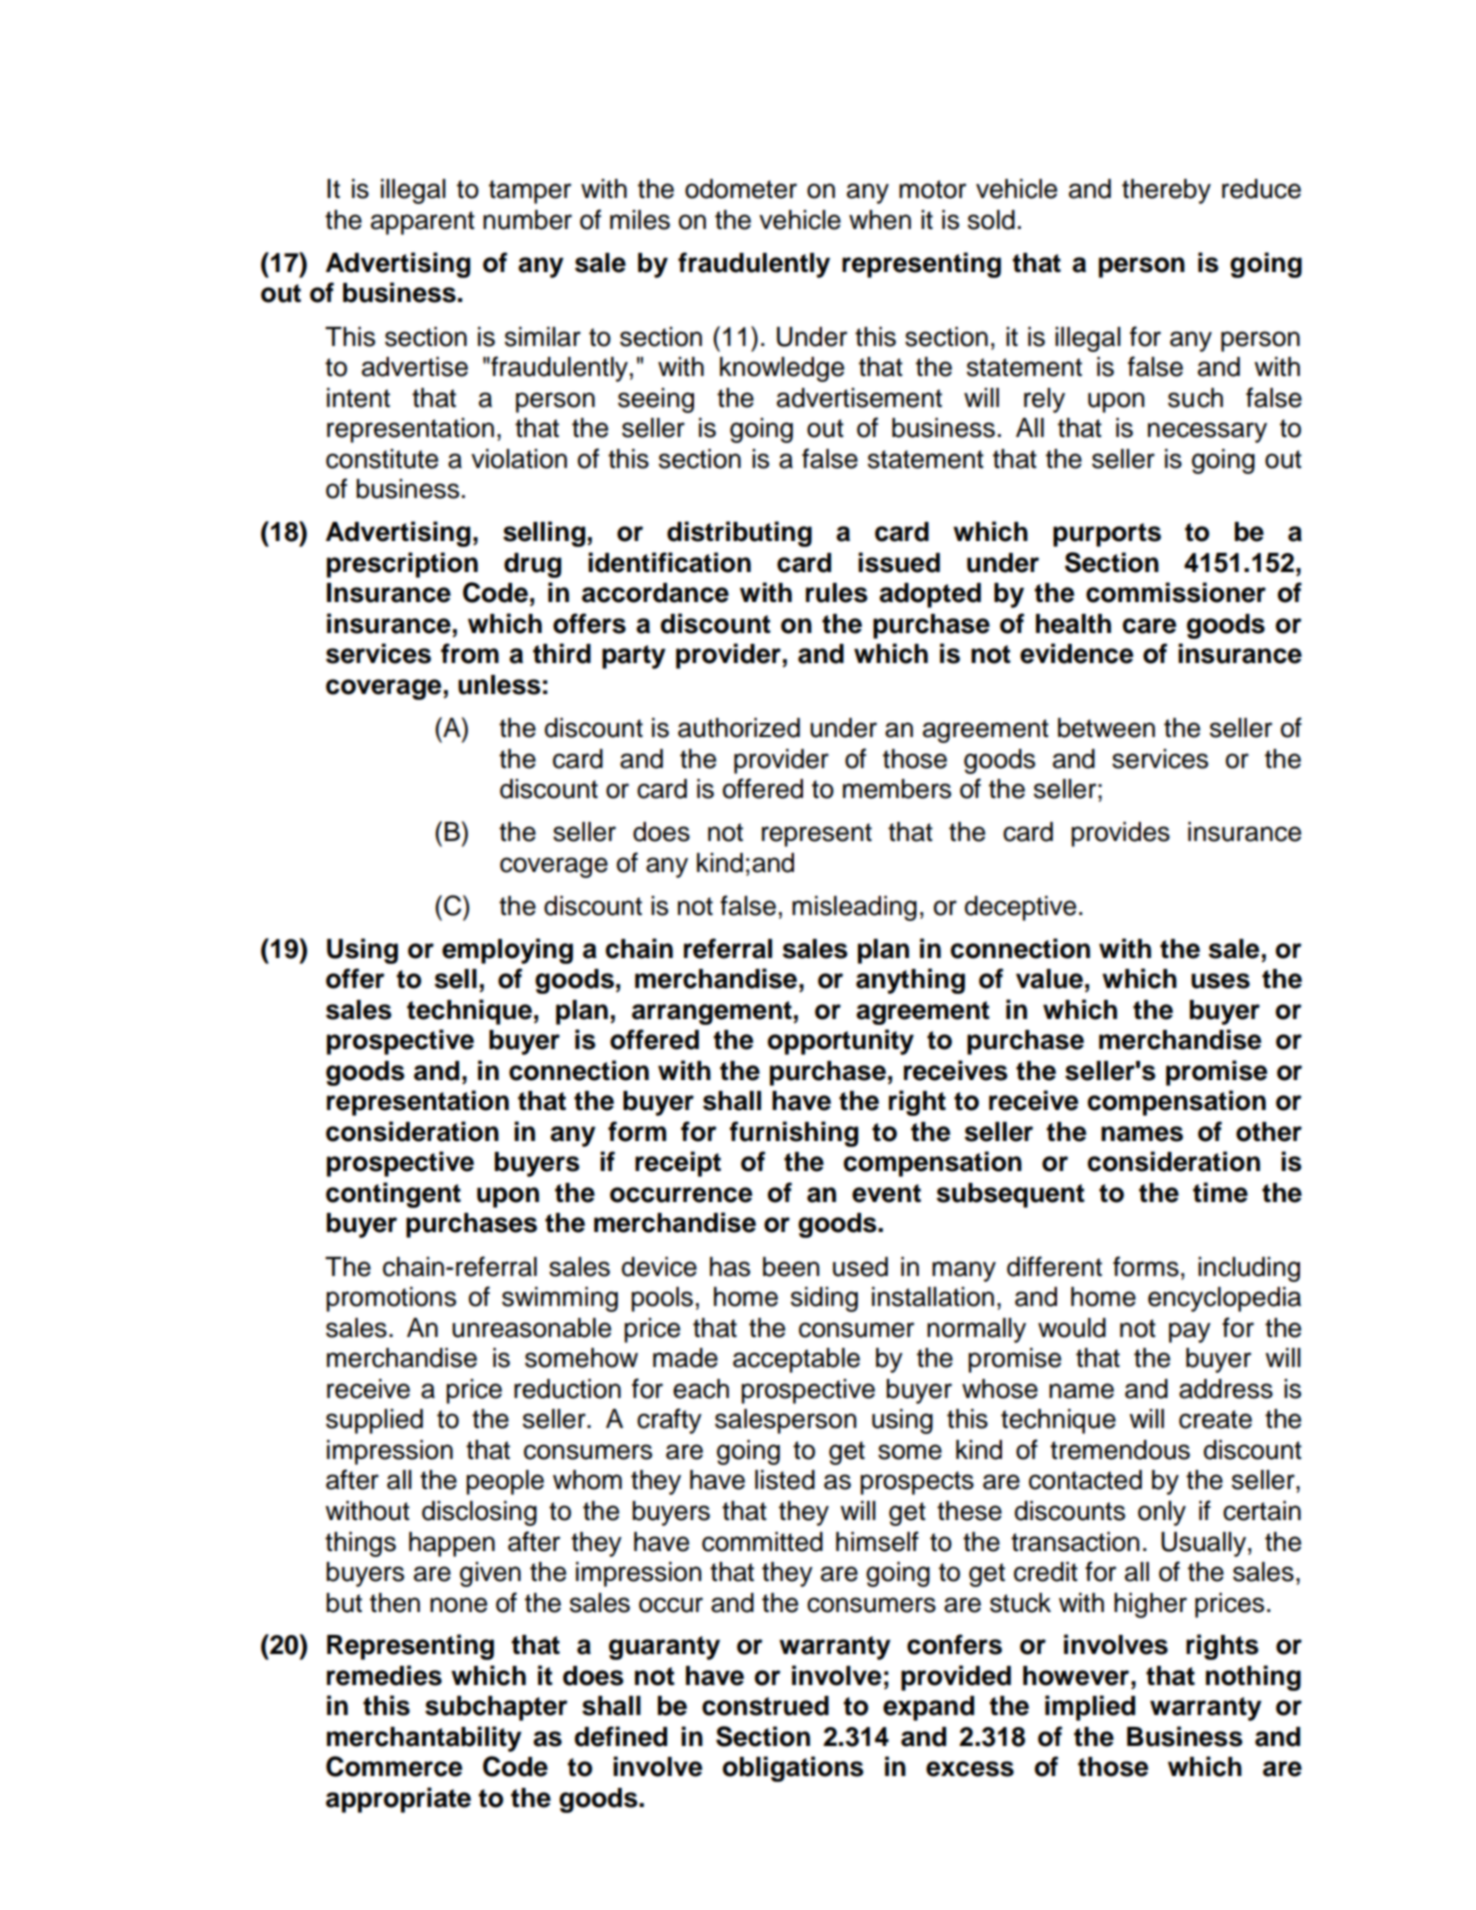 This document has height=1910, width=1476. What do you see at coordinates (1220, 1192) in the document?
I see `time` at bounding box center [1220, 1192].
